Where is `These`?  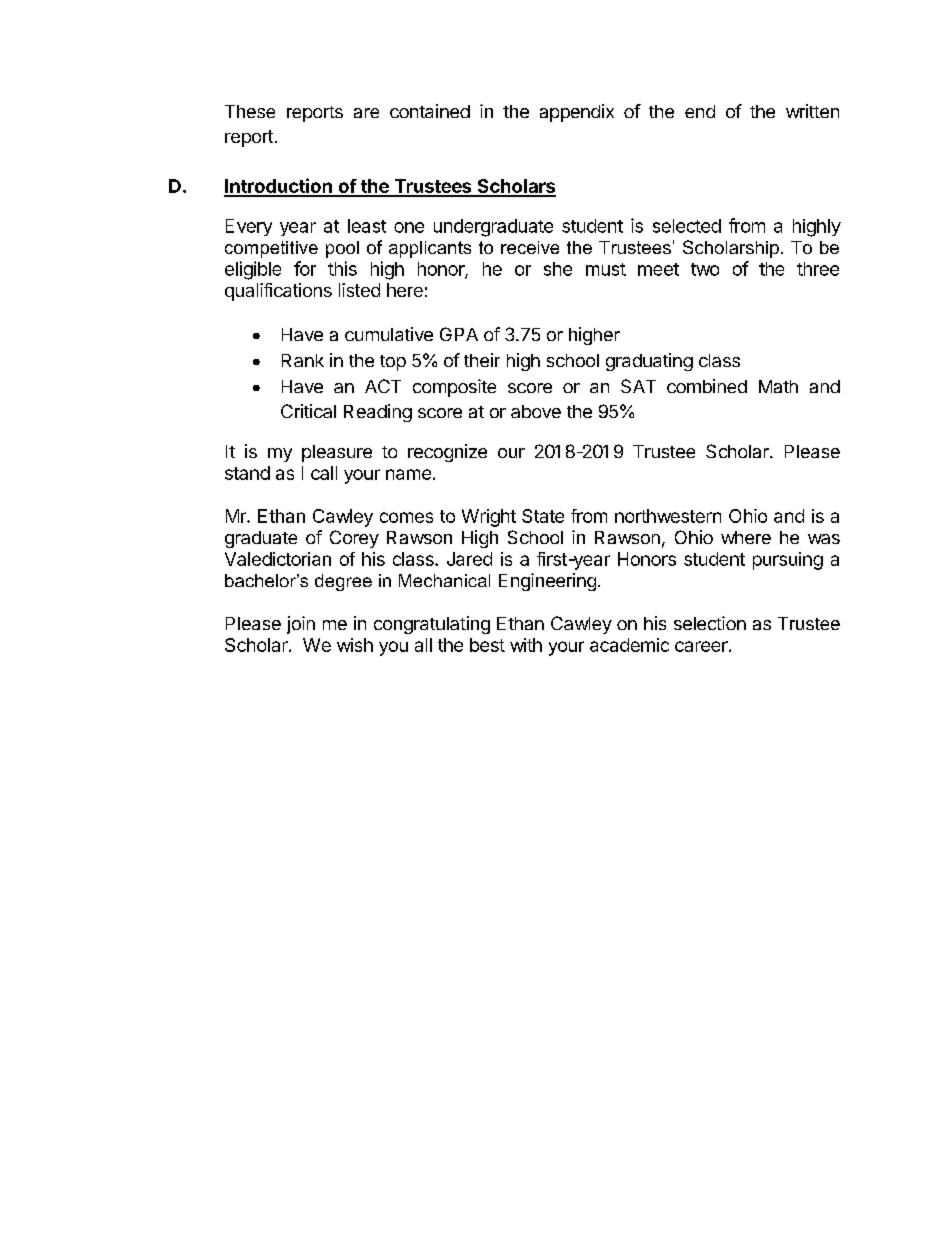 These is located at coordinates (250, 111).
